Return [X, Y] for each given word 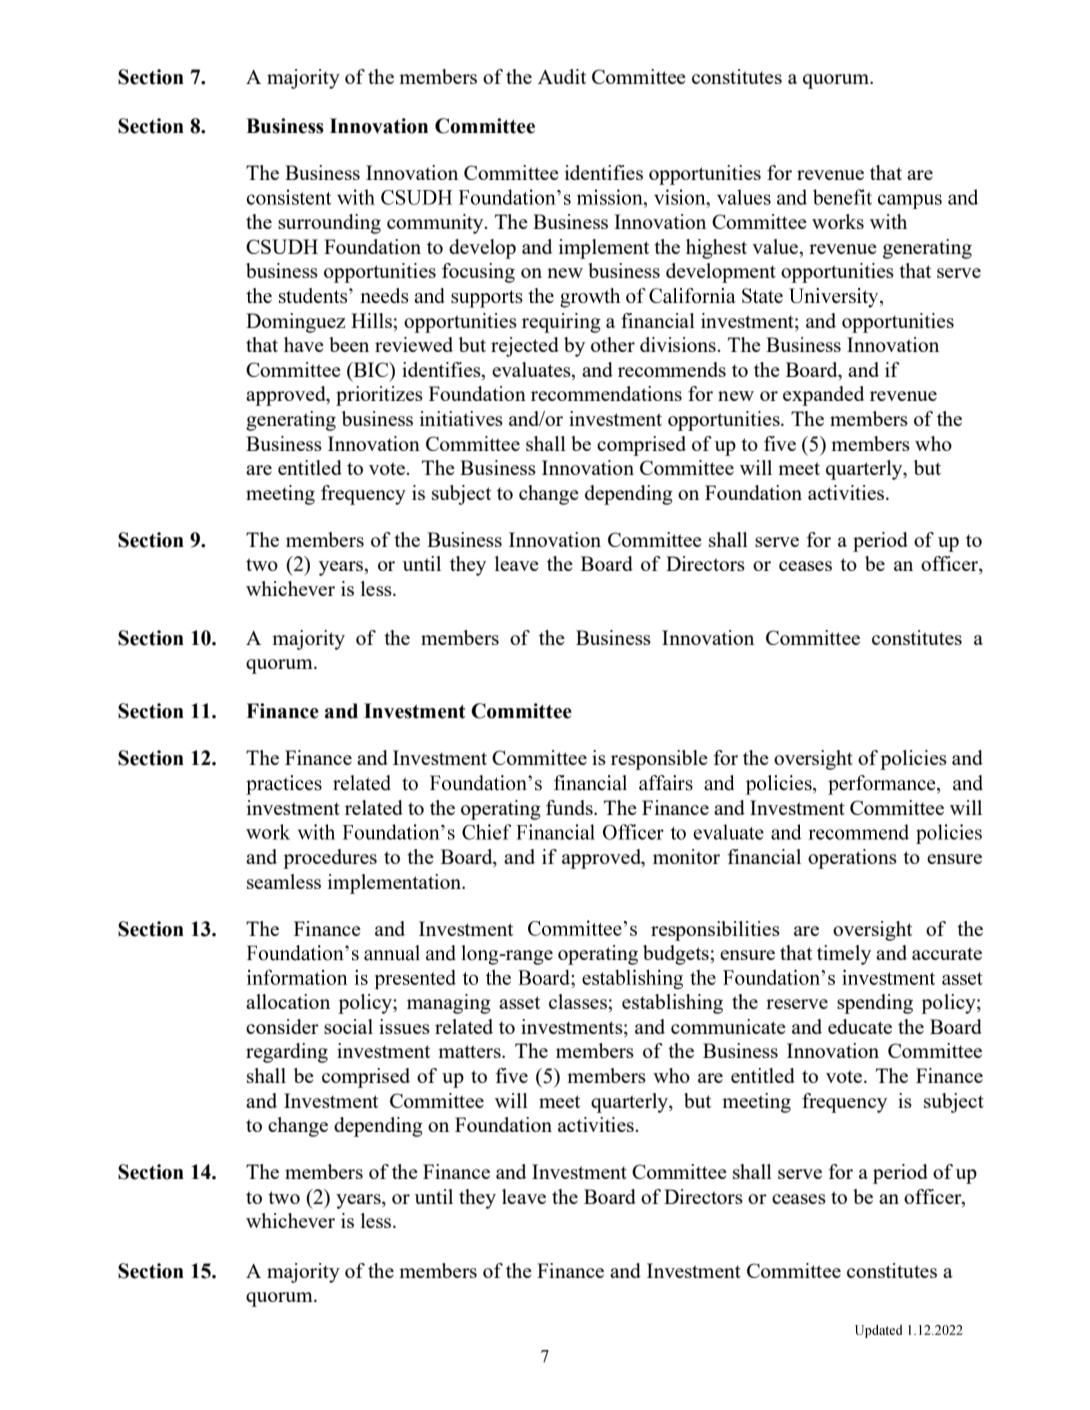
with [888, 221]
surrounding [329, 224]
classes [579, 1001]
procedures [330, 859]
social [348, 1026]
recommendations [606, 393]
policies [913, 760]
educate [860, 1026]
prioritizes [379, 396]
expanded [823, 396]
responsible [659, 760]
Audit [562, 76]
